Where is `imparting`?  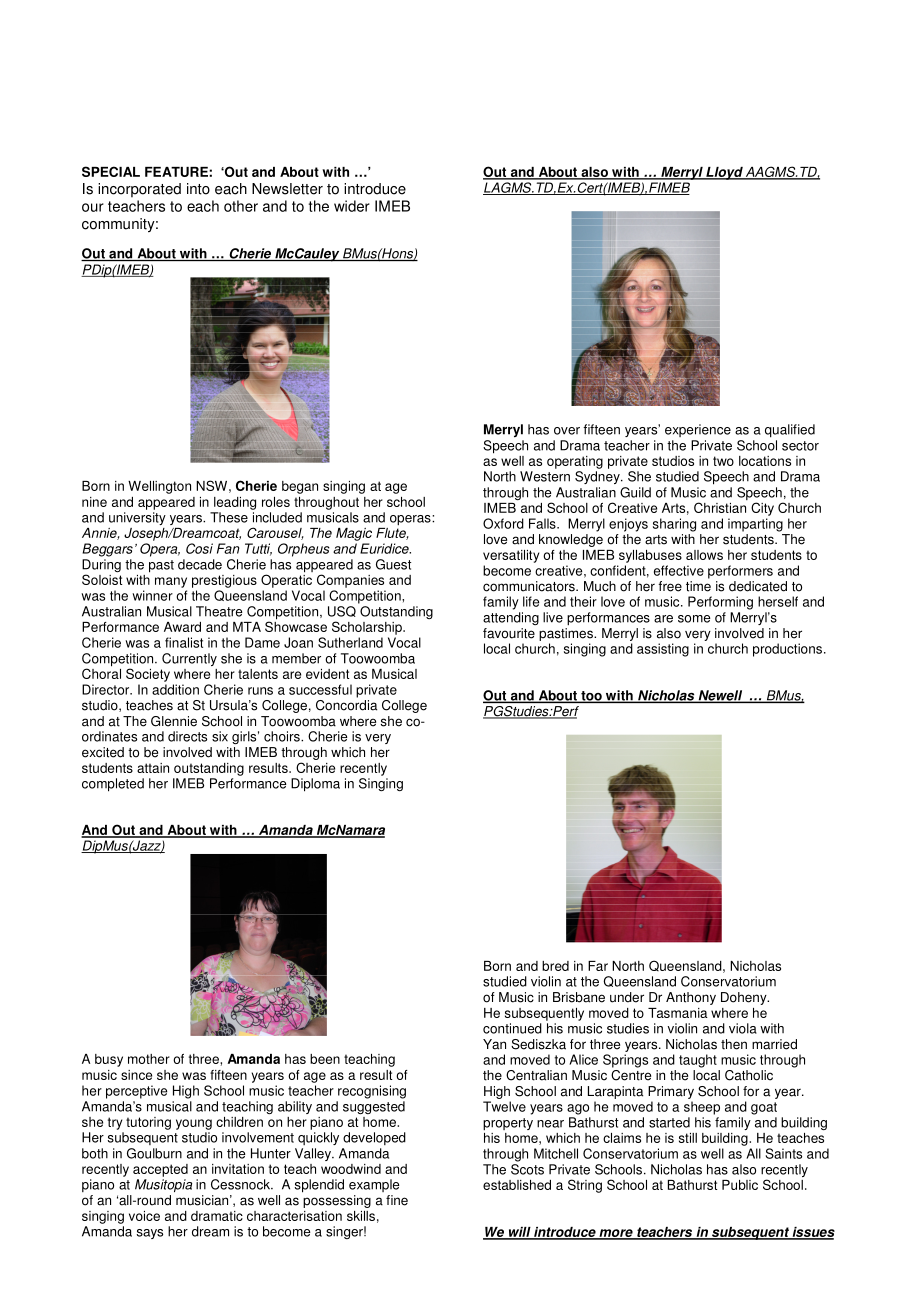 imparting is located at coordinates (755, 525).
